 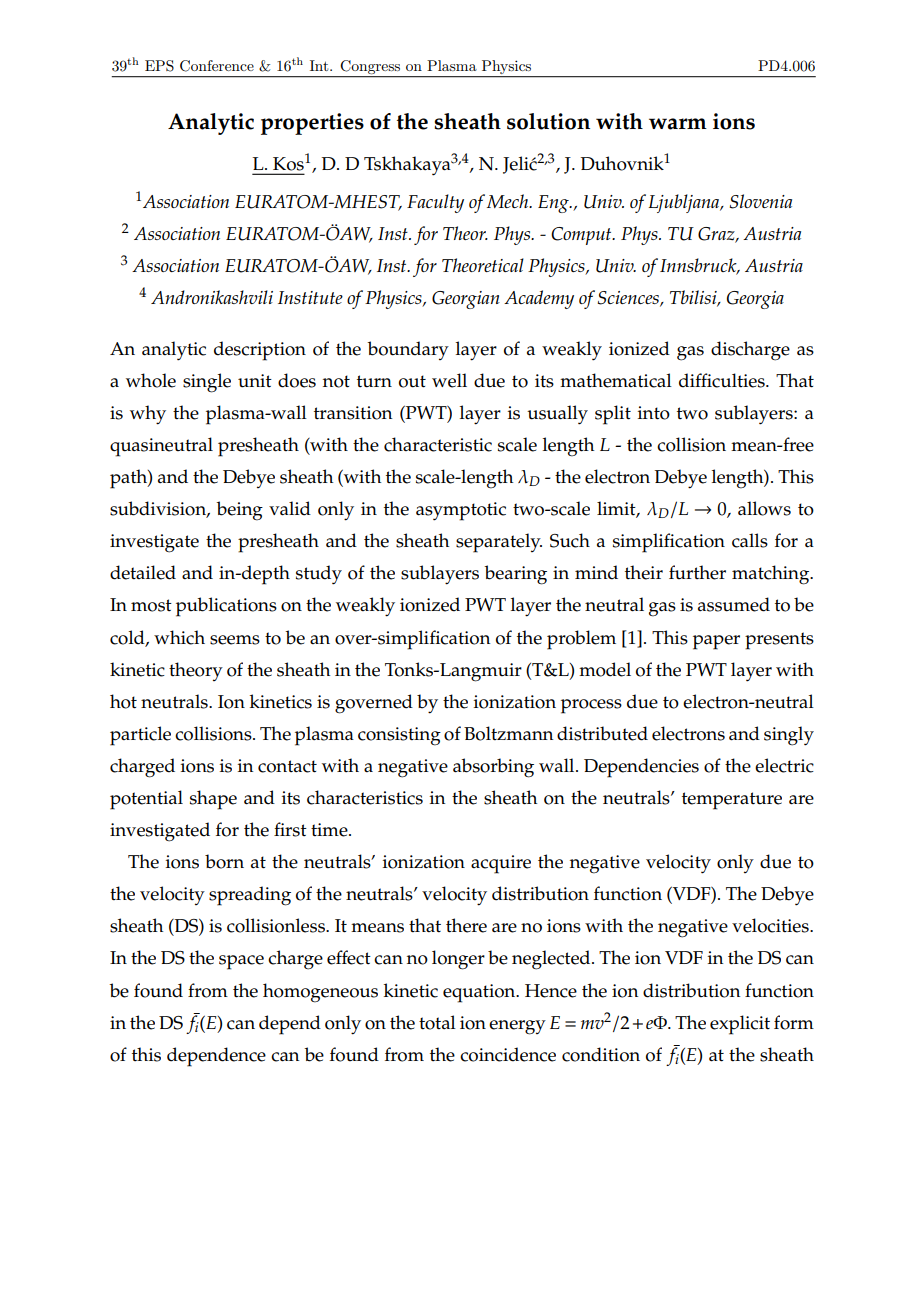 I want to click on warm, so click(x=678, y=124).
